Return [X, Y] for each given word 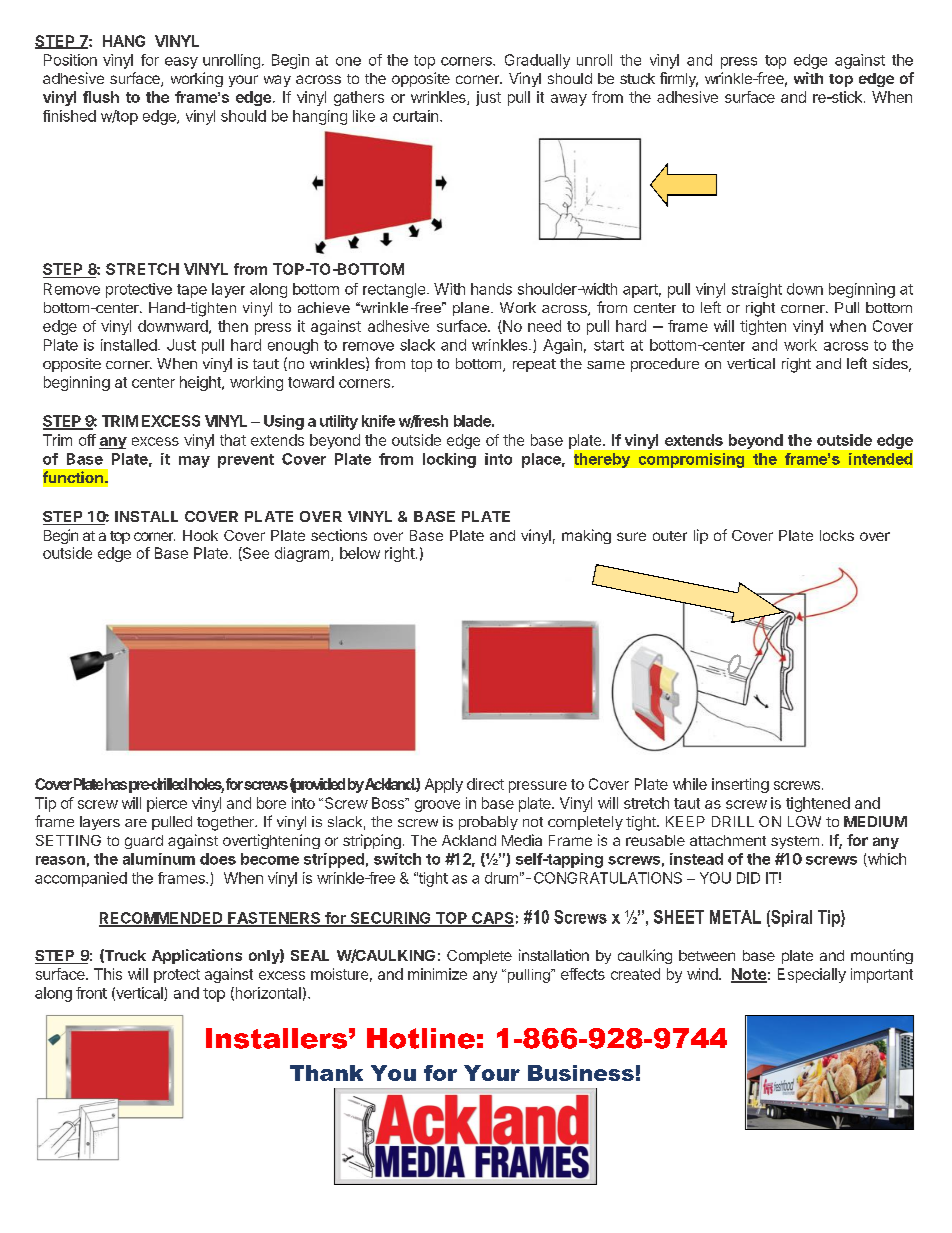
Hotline [421, 1038]
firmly [679, 79]
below [360, 553]
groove [437, 806]
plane [472, 309]
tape [192, 291]
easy [181, 63]
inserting [740, 785]
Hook [200, 535]
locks [837, 535]
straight [757, 290]
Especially [812, 975]
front [91, 993]
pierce [167, 804]
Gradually [537, 61]
